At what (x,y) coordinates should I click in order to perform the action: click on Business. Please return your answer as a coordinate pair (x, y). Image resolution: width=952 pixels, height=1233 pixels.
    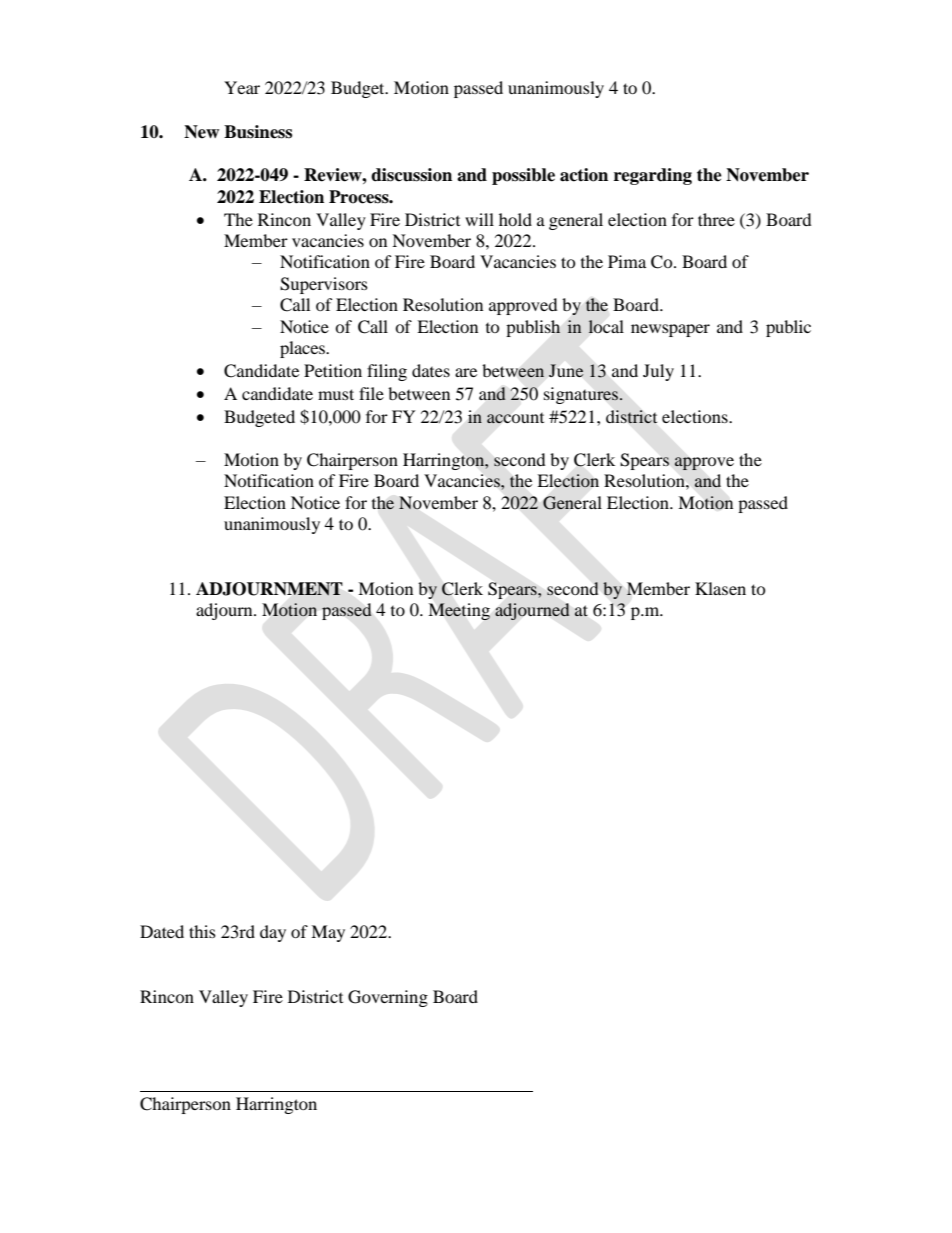
    Looking at the image, I should click on (258, 132).
